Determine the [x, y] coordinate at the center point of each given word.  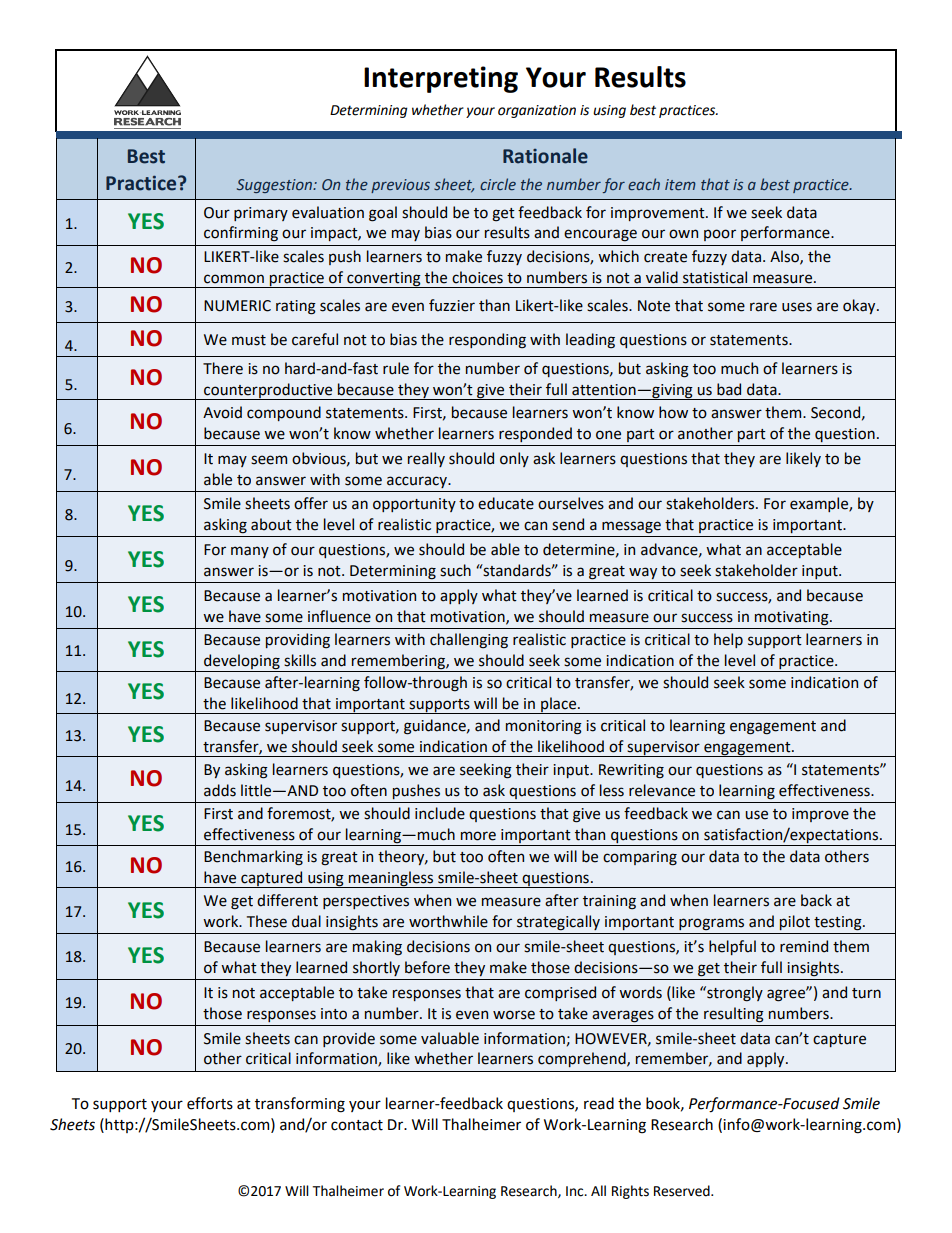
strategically [558, 923]
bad [729, 389]
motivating [793, 618]
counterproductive [268, 391]
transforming [300, 1105]
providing [298, 641]
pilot [795, 922]
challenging [469, 641]
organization [537, 111]
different [287, 900]
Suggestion [275, 186]
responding [487, 341]
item [680, 184]
